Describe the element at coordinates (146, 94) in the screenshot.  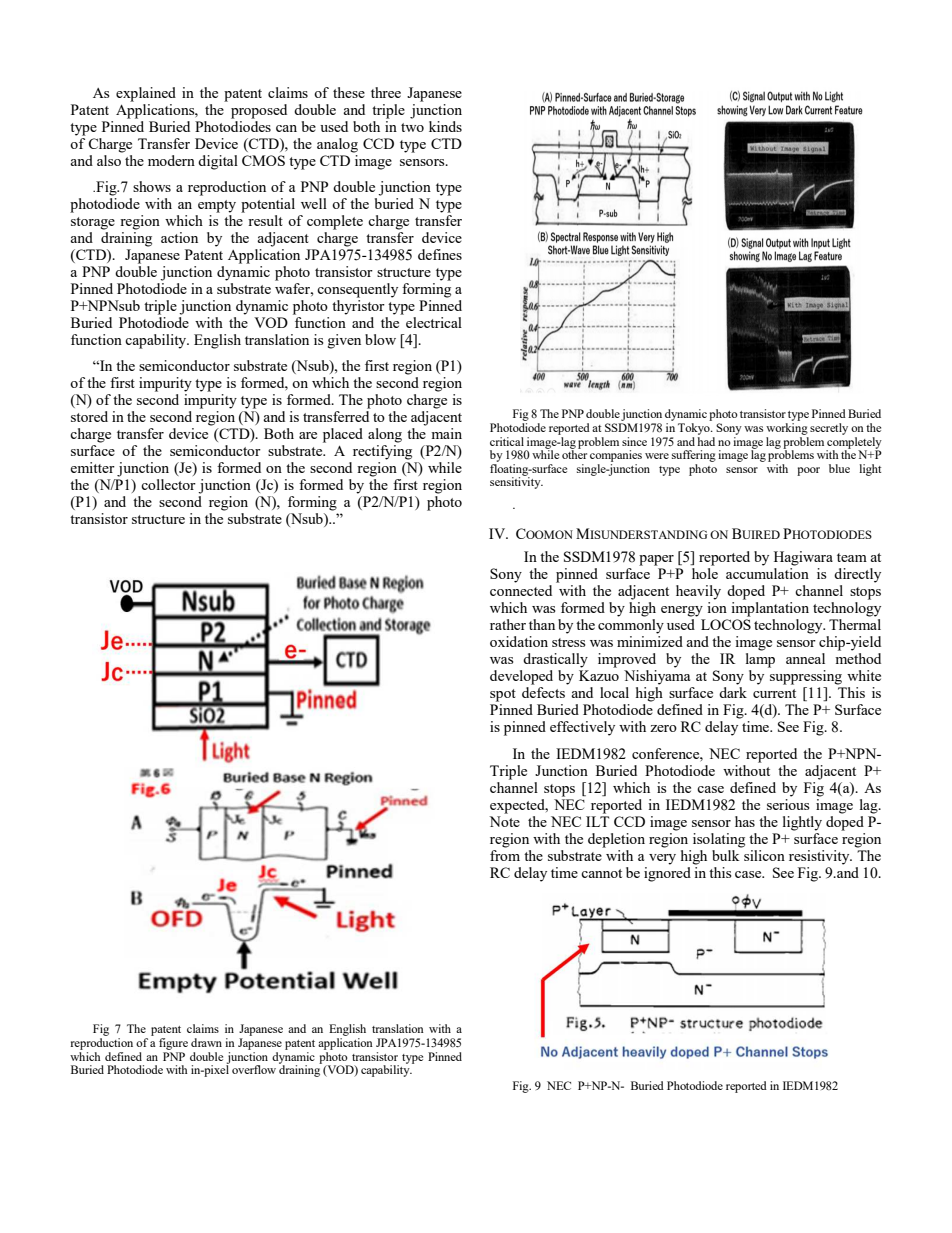
I see `explained` at that location.
